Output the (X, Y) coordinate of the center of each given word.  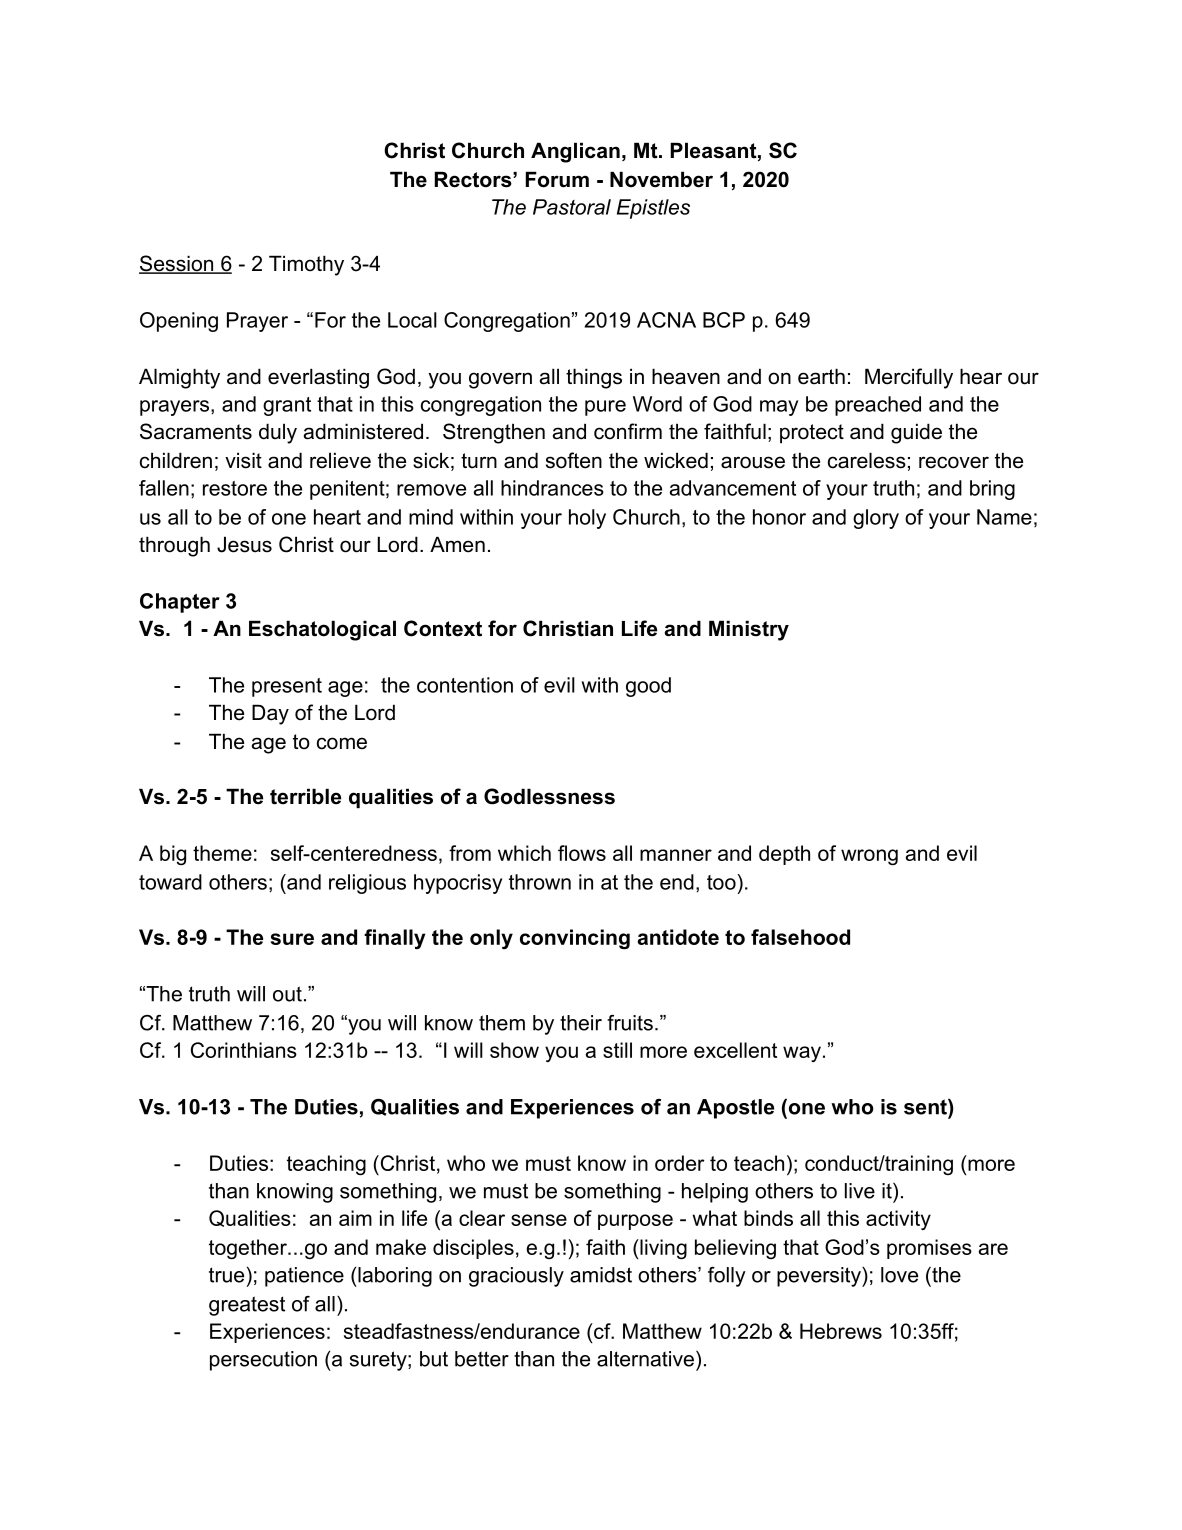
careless (867, 460)
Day (270, 714)
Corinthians (244, 1050)
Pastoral (572, 207)
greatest (247, 1306)
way (802, 1054)
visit (243, 460)
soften (574, 460)
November (661, 179)
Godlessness (549, 796)
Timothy (306, 265)
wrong (869, 857)
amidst (601, 1275)
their (581, 1023)
